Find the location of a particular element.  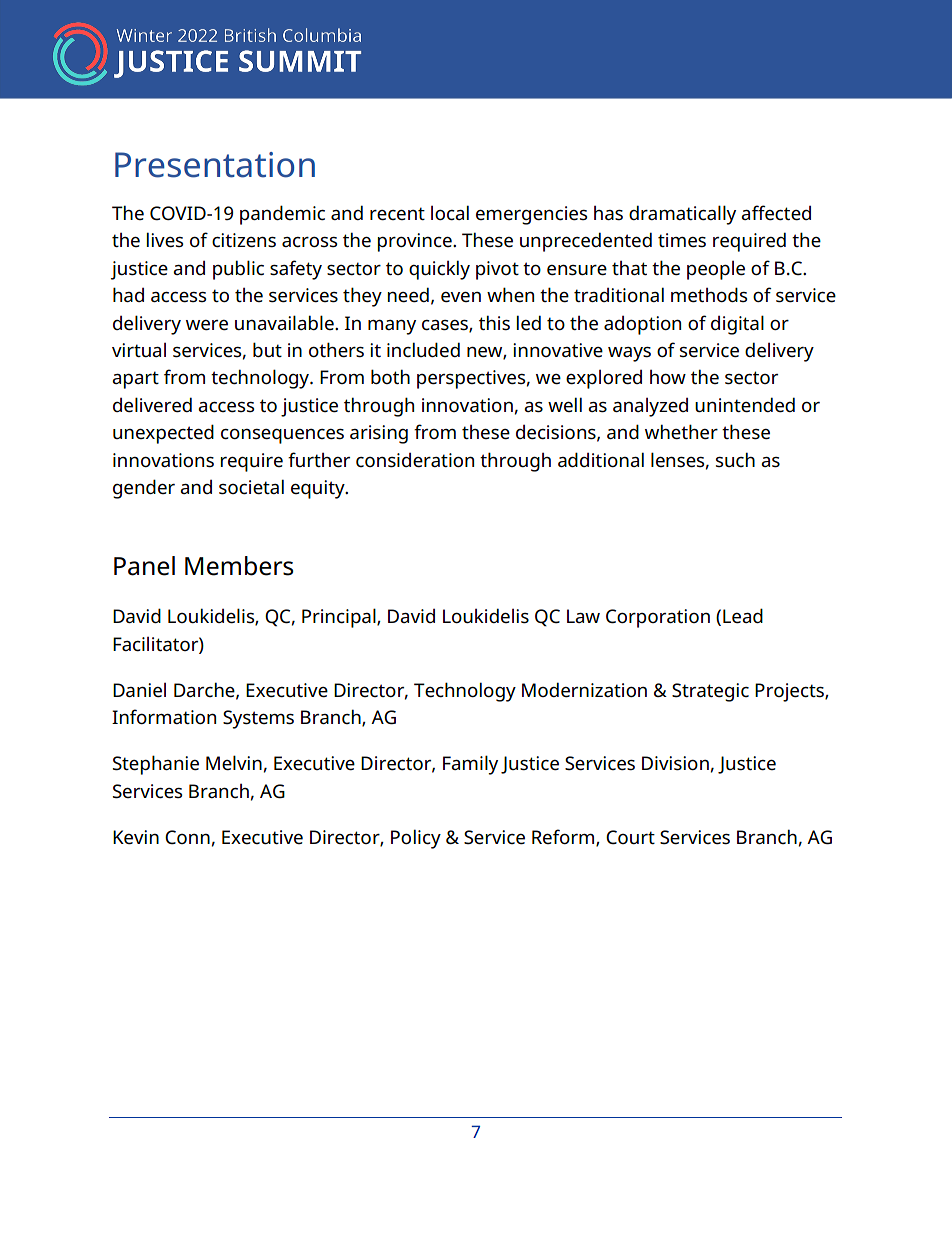

dramatically is located at coordinates (682, 215).
